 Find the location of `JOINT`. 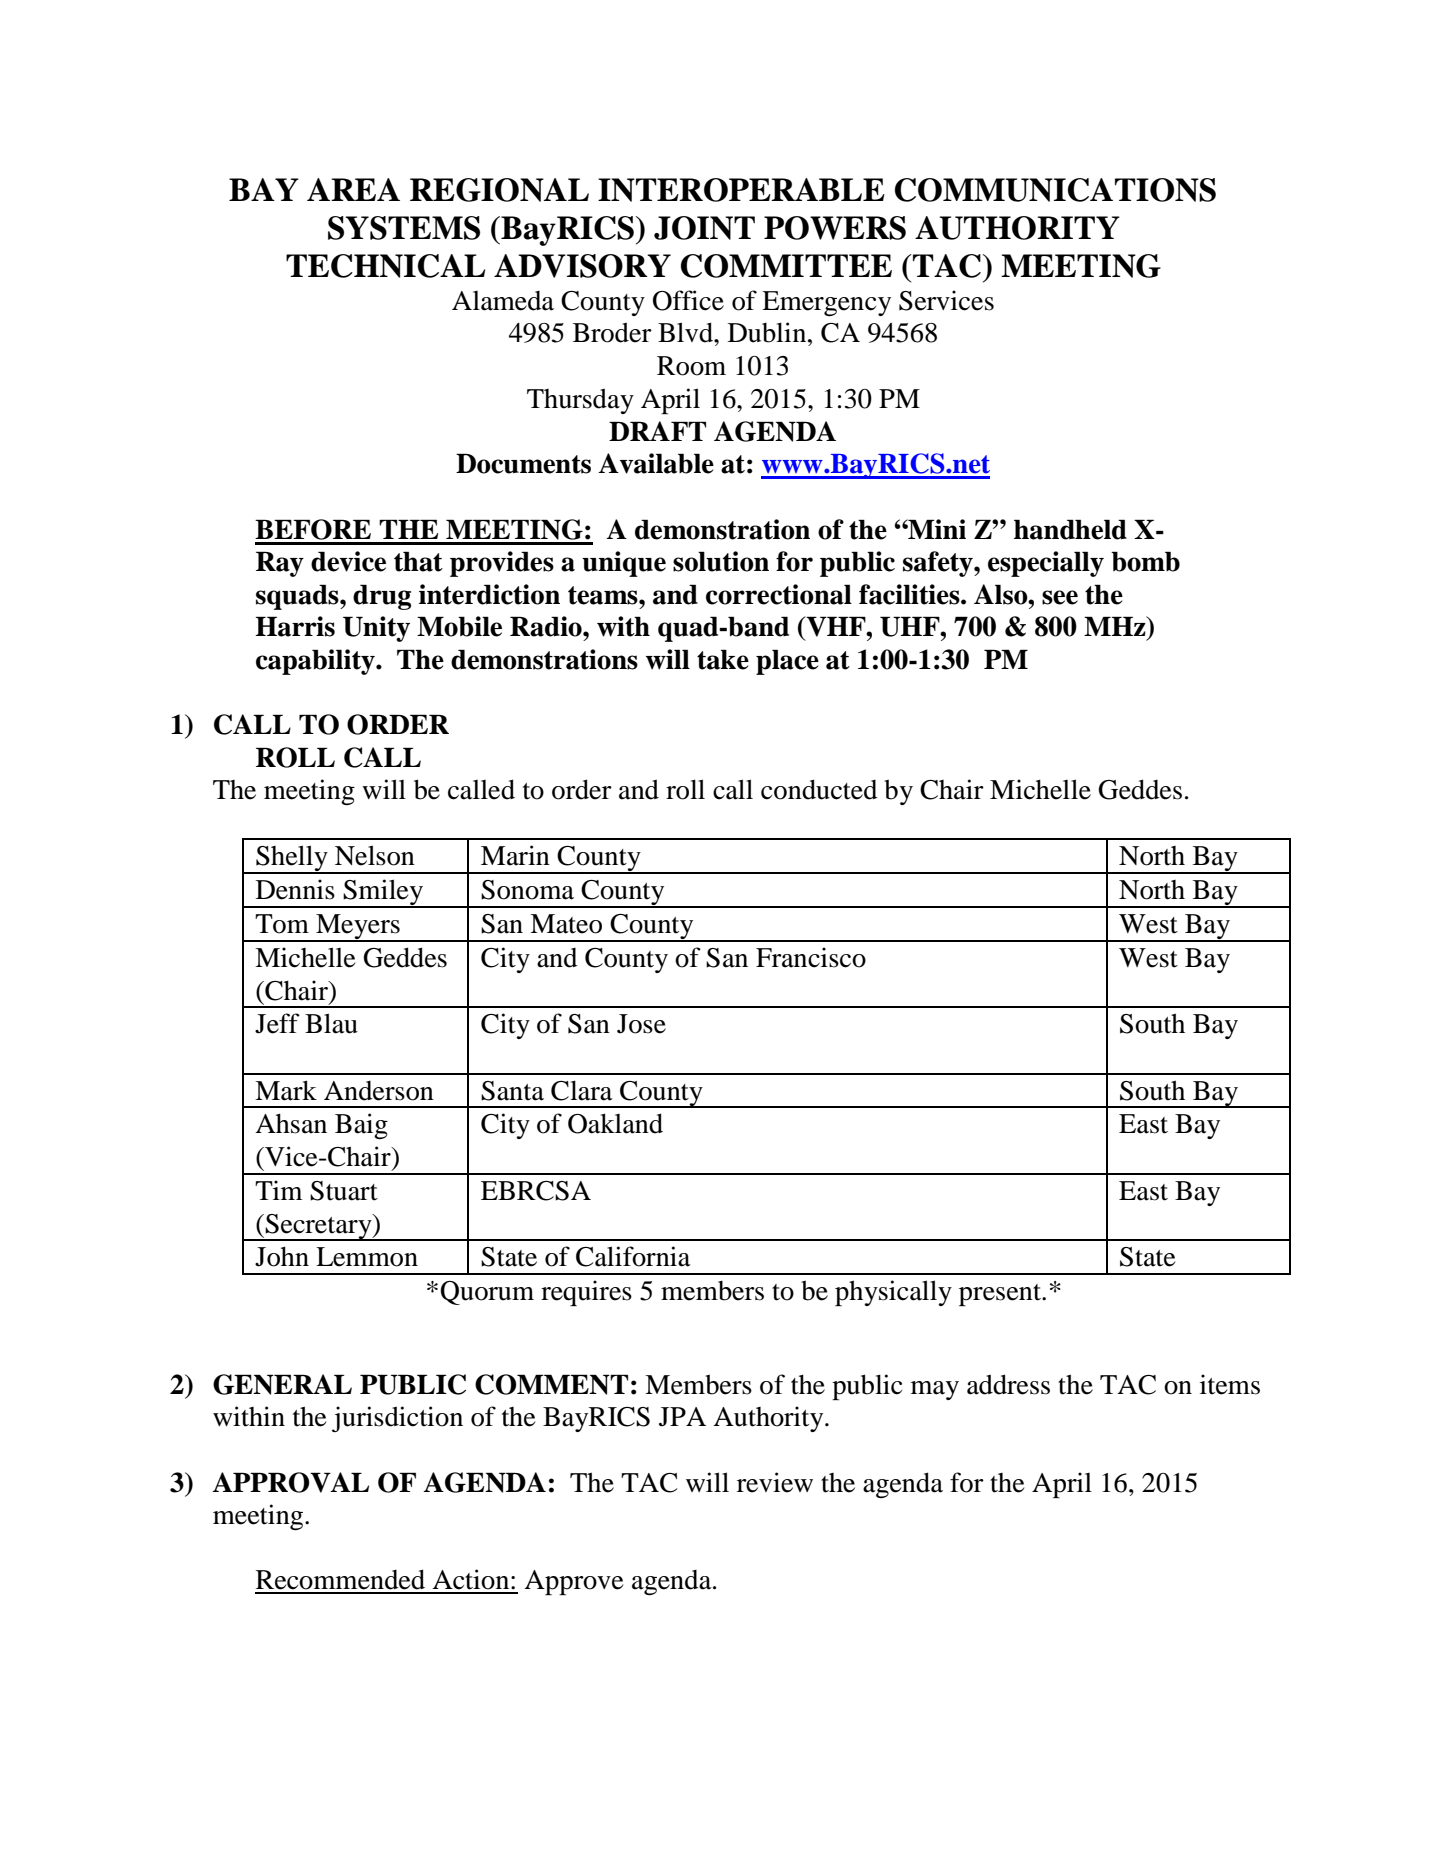

JOINT is located at coordinates (704, 228).
